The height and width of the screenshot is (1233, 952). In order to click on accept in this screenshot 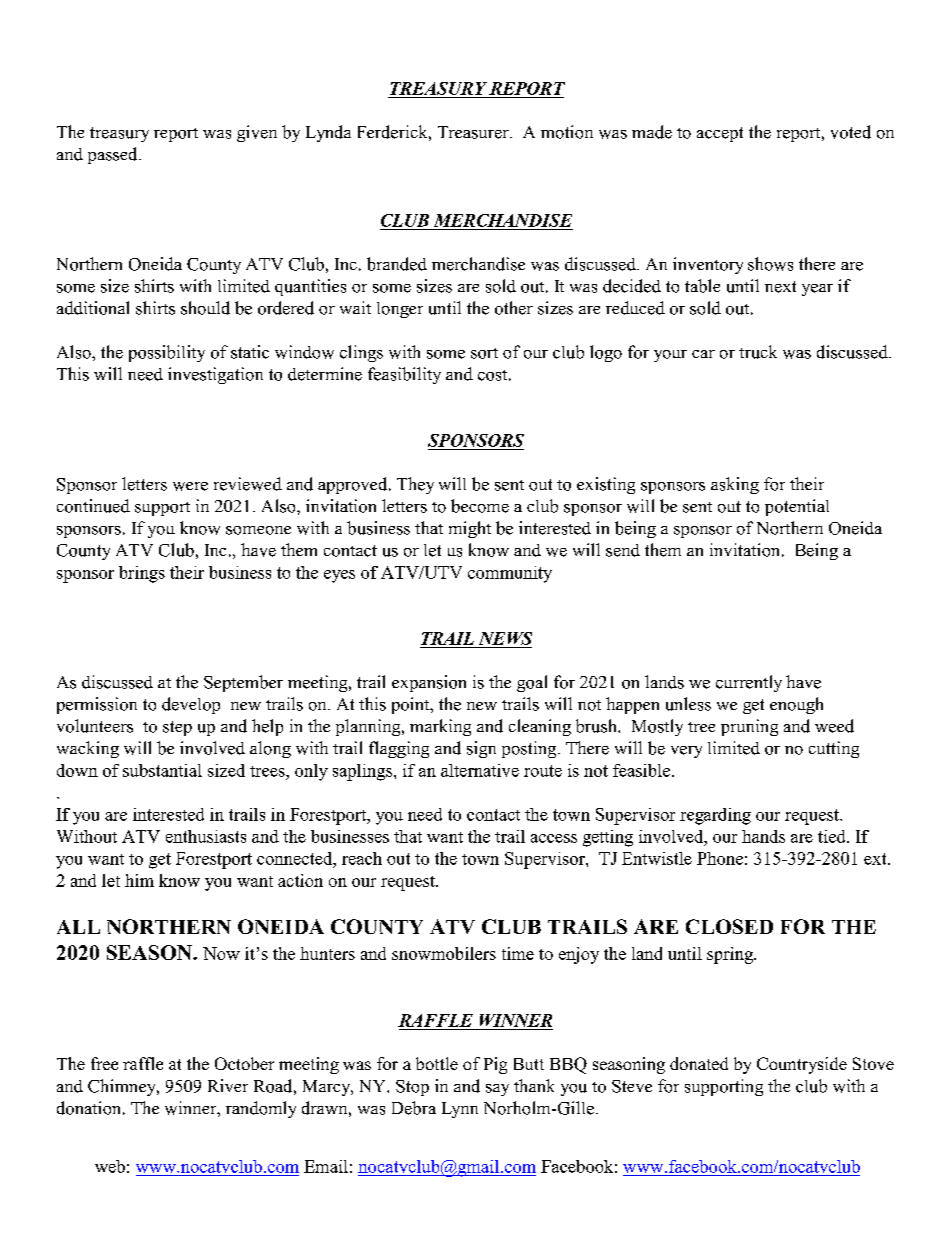, I will do `click(720, 134)`.
